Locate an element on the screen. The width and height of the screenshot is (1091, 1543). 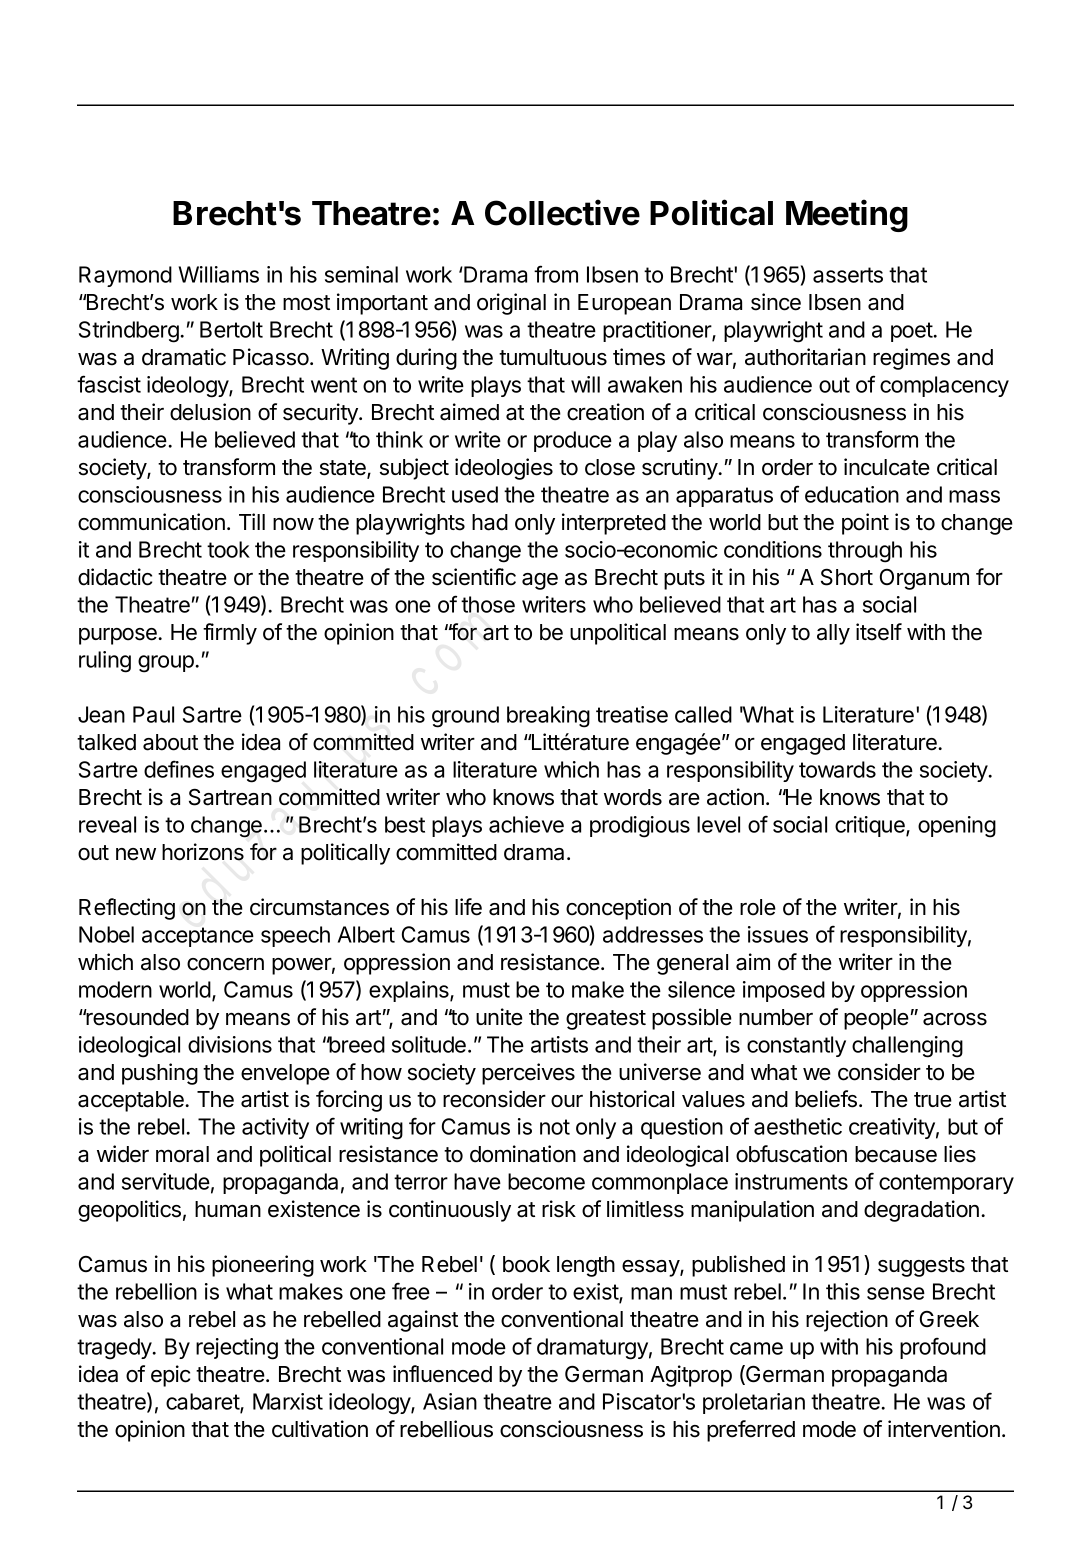
our is located at coordinates (567, 1101).
